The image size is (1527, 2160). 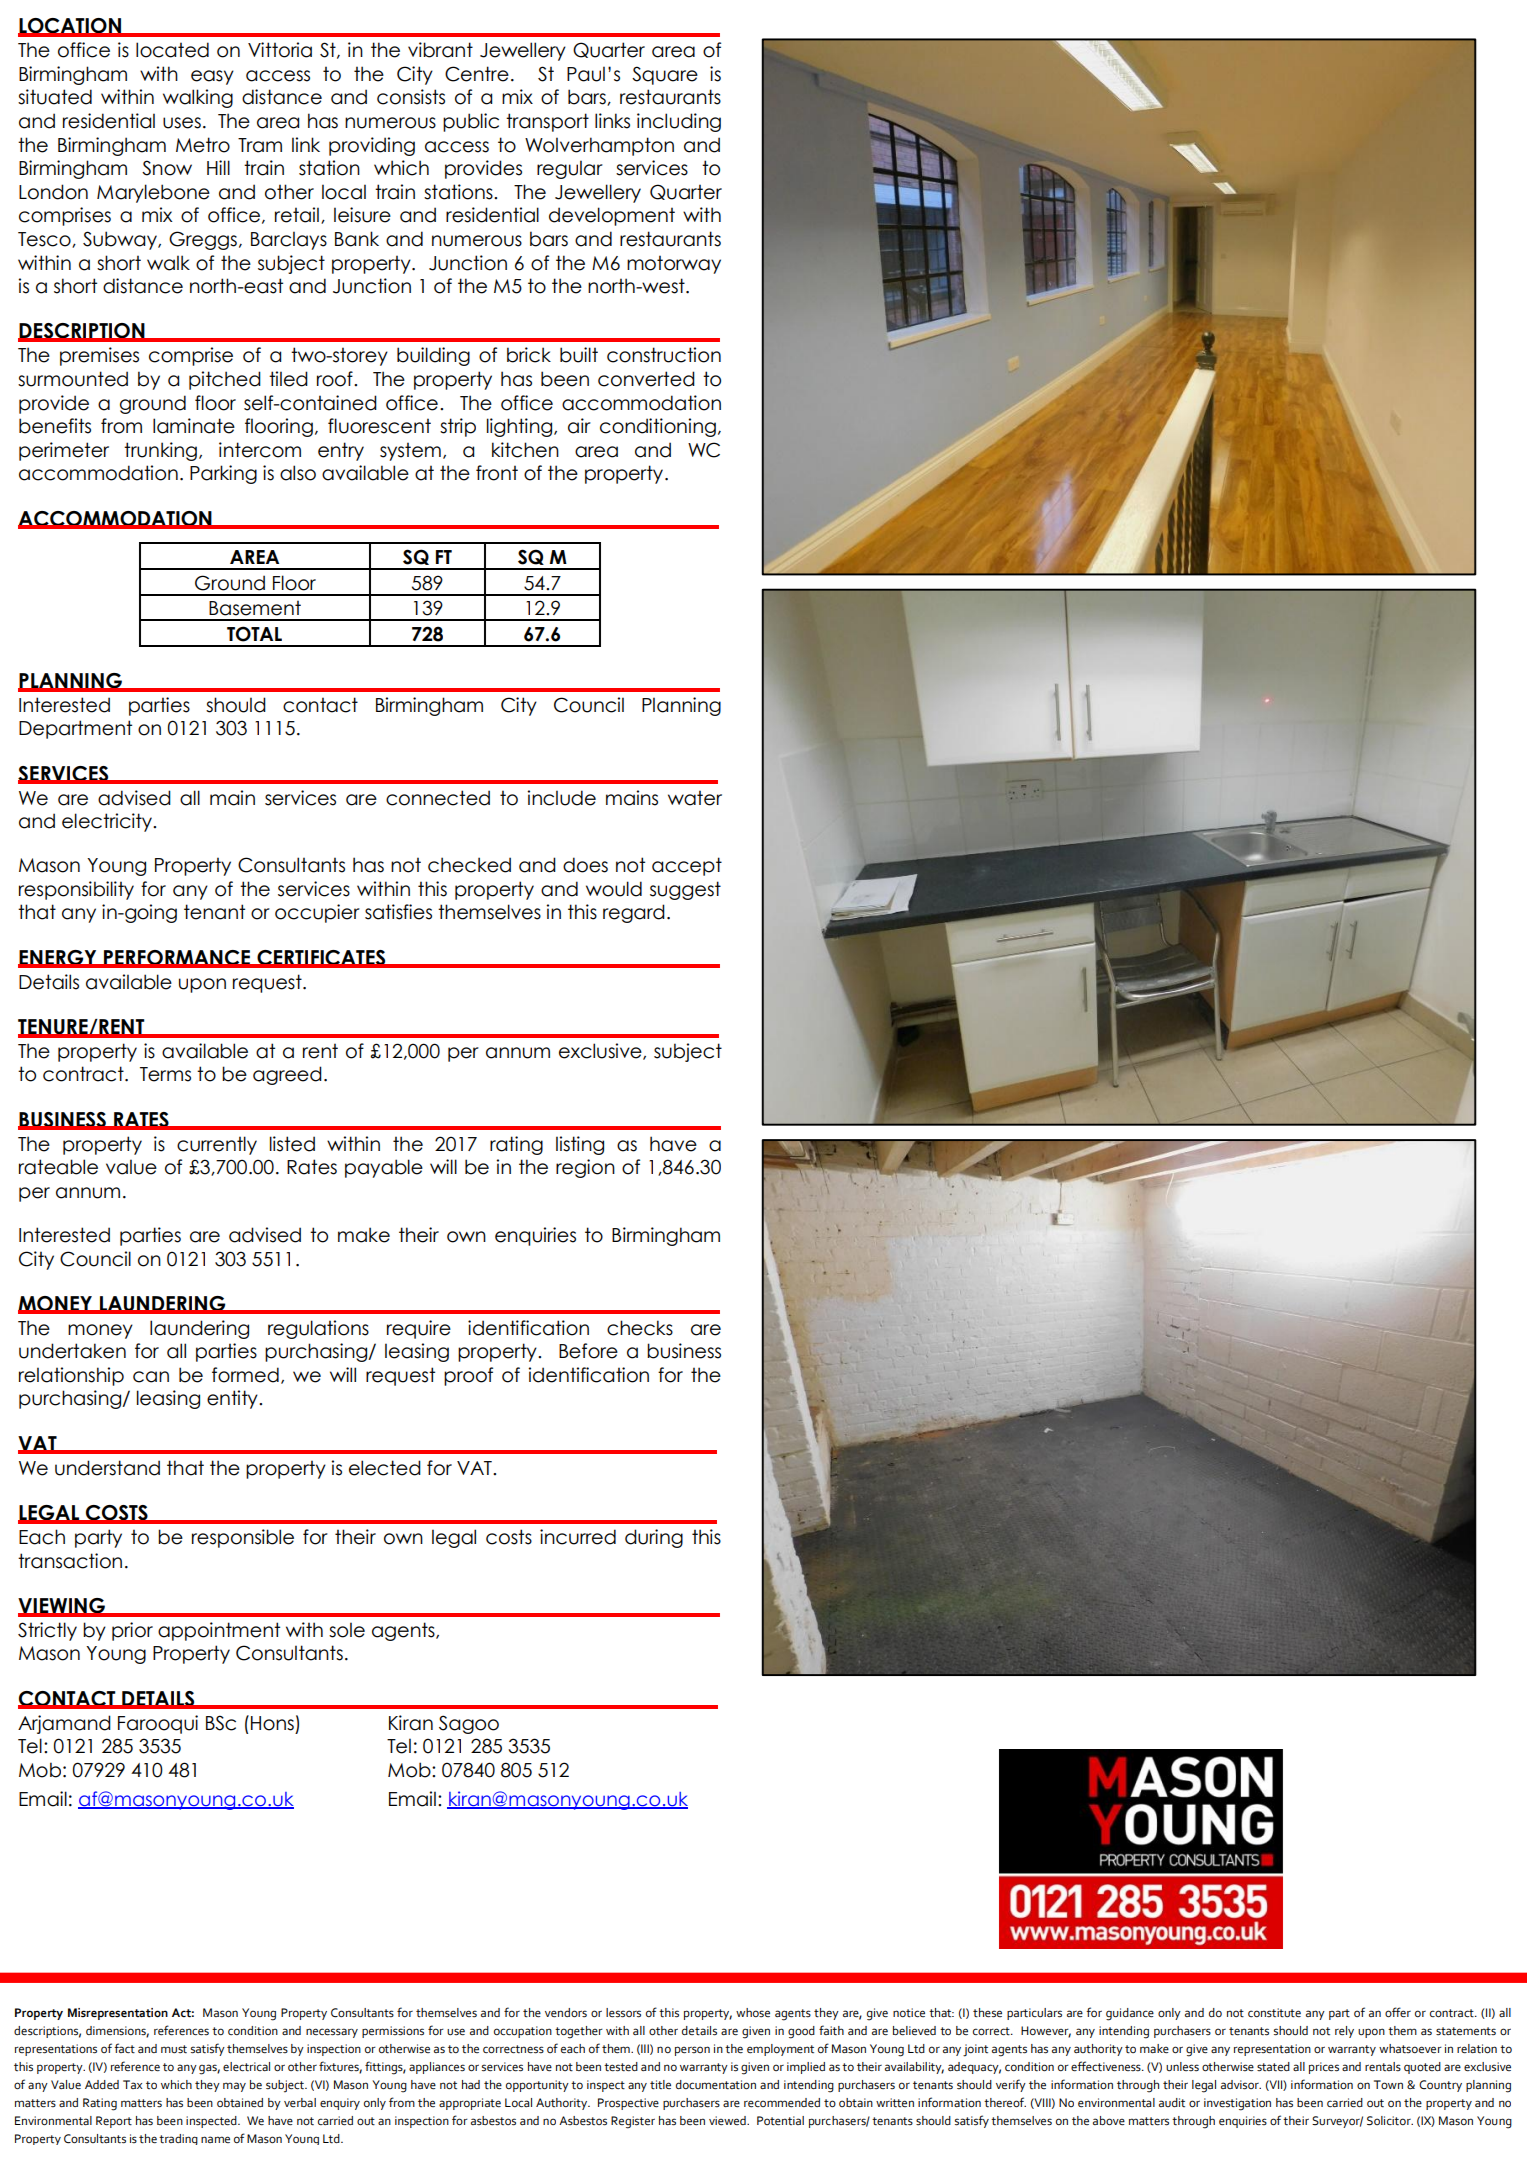 I want to click on documentation, so click(x=716, y=2085).
